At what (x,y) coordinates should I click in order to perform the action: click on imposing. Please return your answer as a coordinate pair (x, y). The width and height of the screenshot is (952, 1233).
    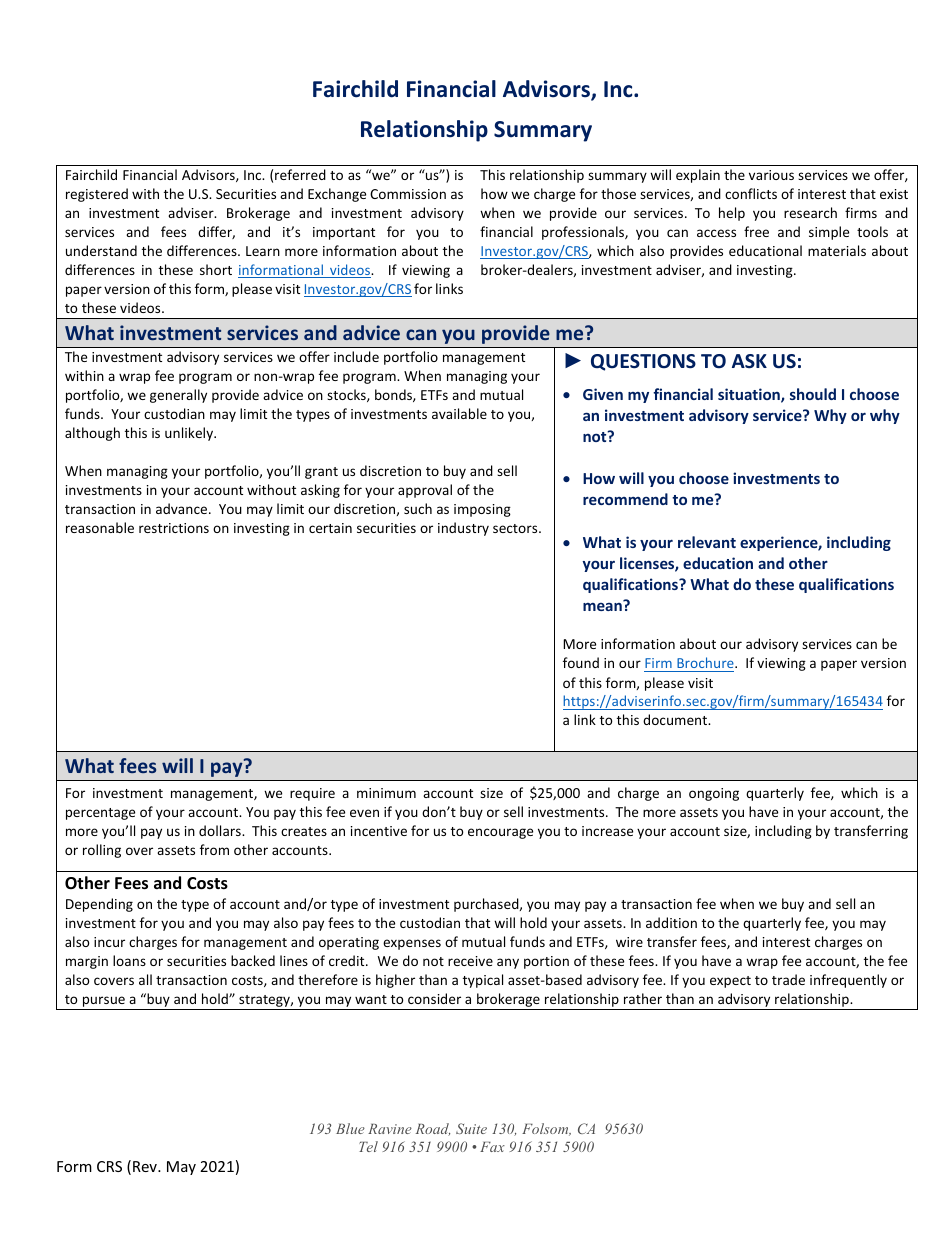
    Looking at the image, I should click on (482, 510).
